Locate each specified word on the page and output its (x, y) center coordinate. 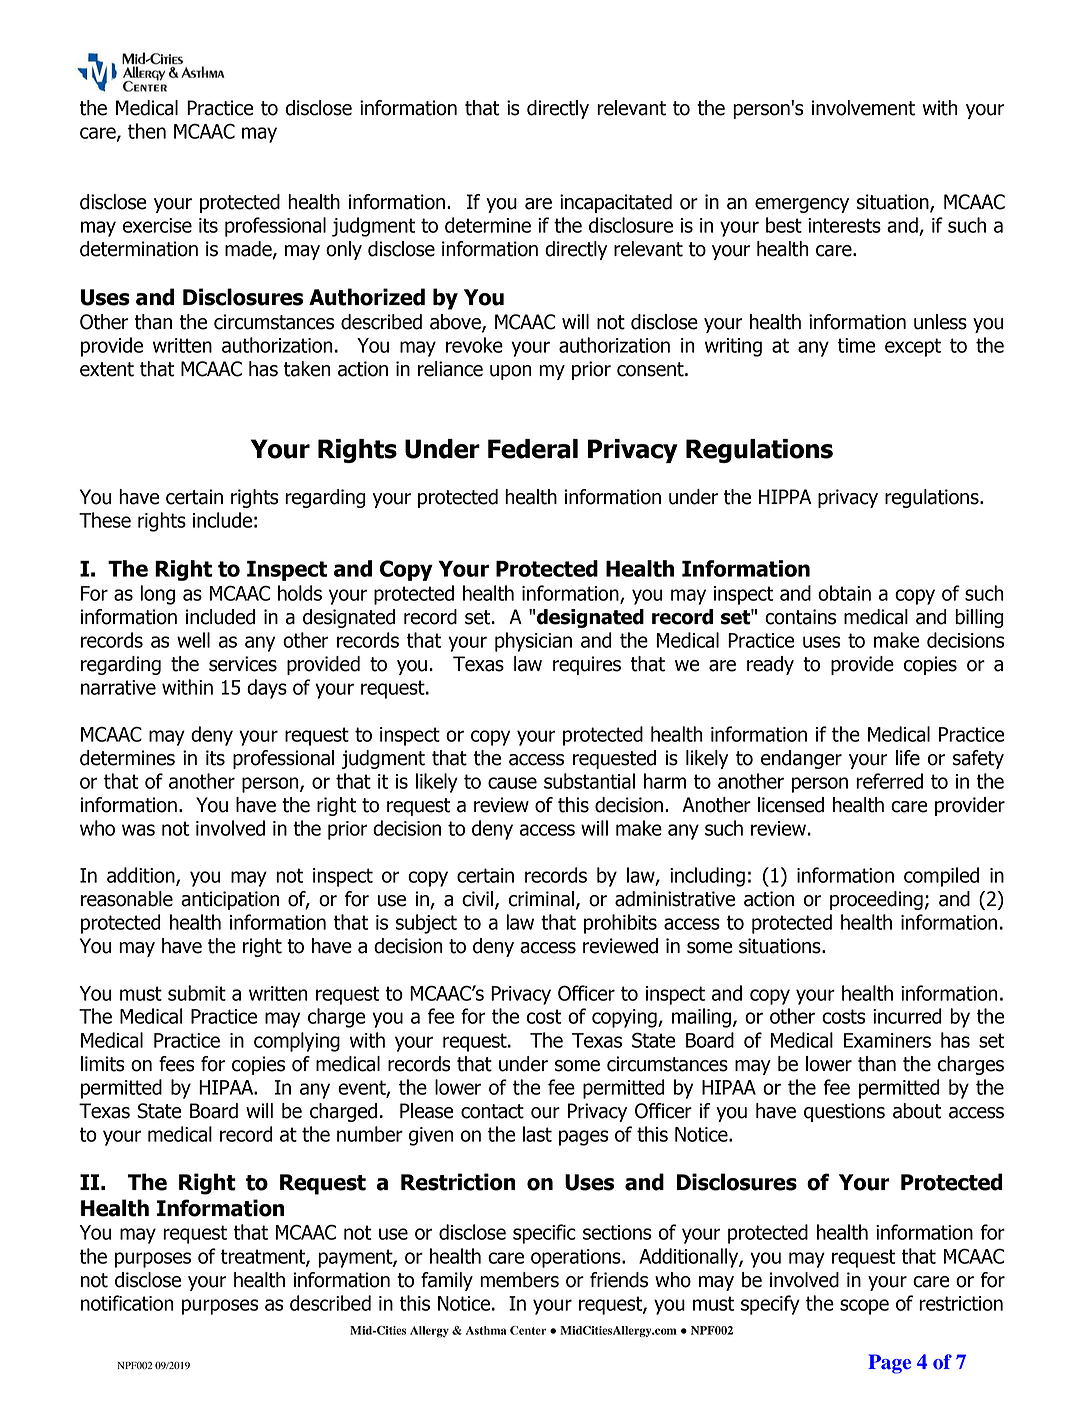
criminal (541, 899)
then (147, 131)
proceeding (876, 900)
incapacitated (616, 203)
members (519, 1280)
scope (864, 1307)
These (105, 520)
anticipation (230, 900)
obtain (844, 593)
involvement (863, 108)
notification (127, 1303)
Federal (533, 449)
